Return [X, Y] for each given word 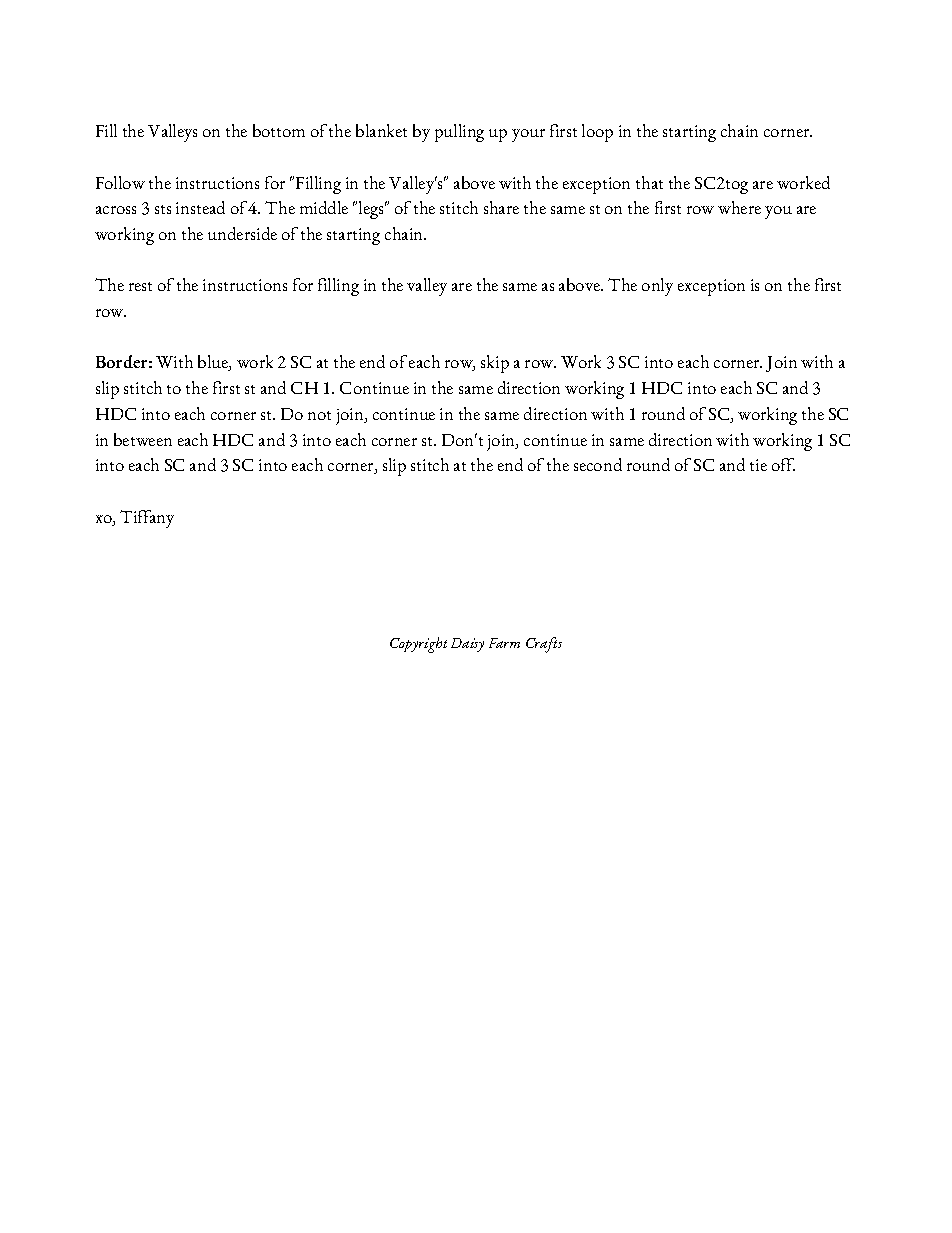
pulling [459, 133]
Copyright [418, 645]
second [598, 464]
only [657, 287]
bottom [279, 130]
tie [758, 465]
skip [495, 364]
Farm [504, 643]
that [649, 182]
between [143, 439]
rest [140, 286]
